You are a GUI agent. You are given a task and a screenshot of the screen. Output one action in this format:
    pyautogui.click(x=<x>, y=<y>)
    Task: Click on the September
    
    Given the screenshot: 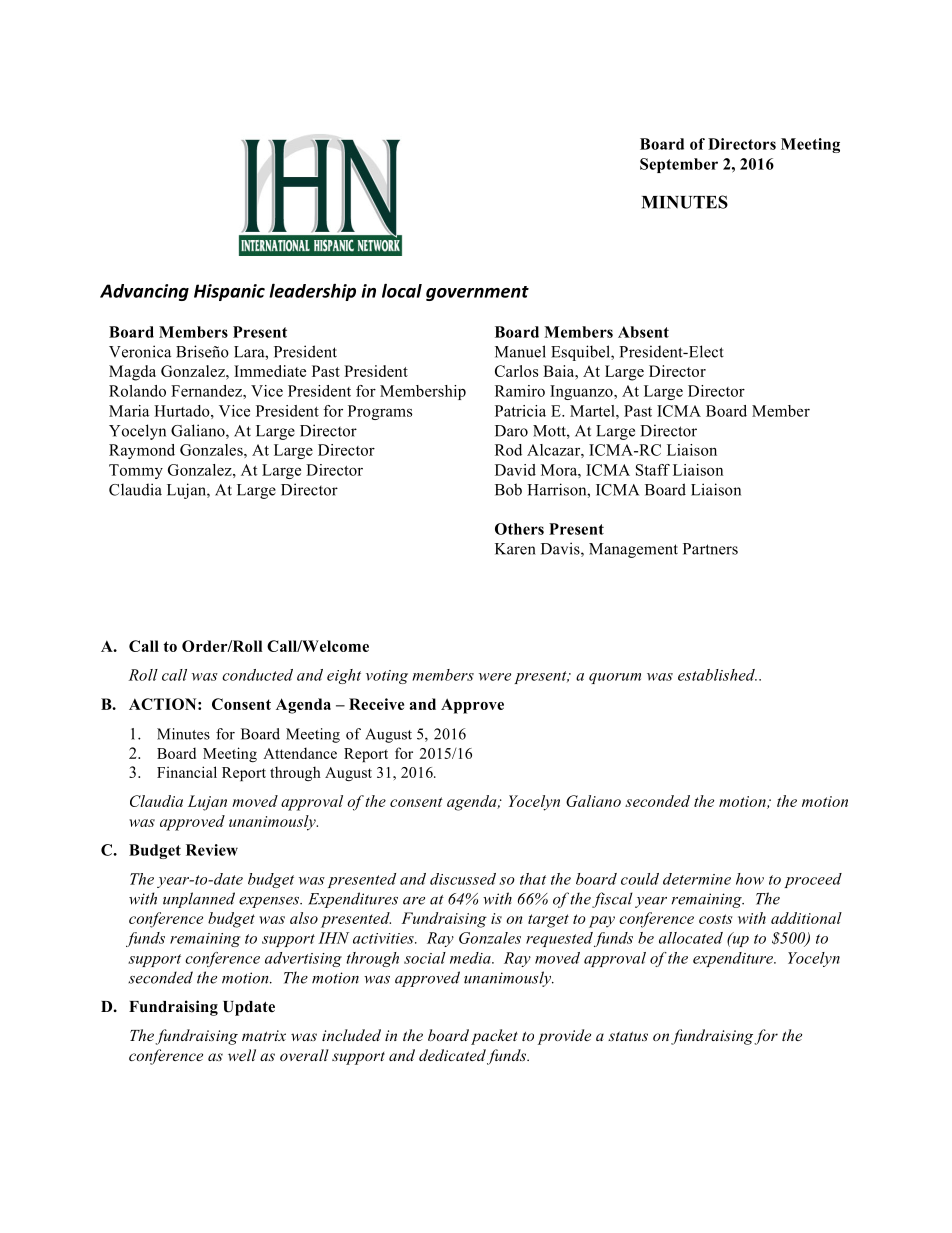 What is the action you would take?
    pyautogui.click(x=679, y=165)
